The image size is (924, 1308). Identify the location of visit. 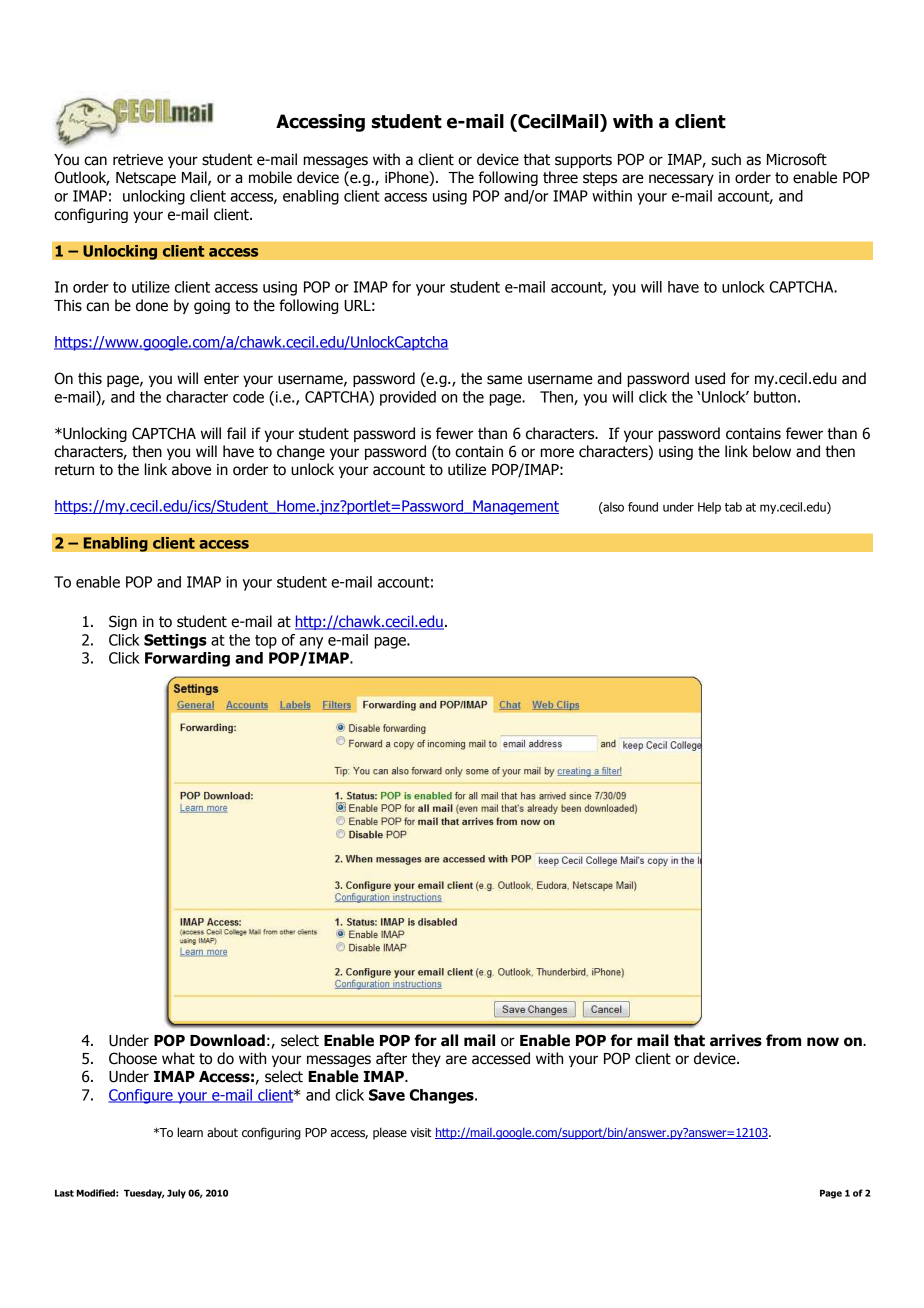
(421, 1132).
